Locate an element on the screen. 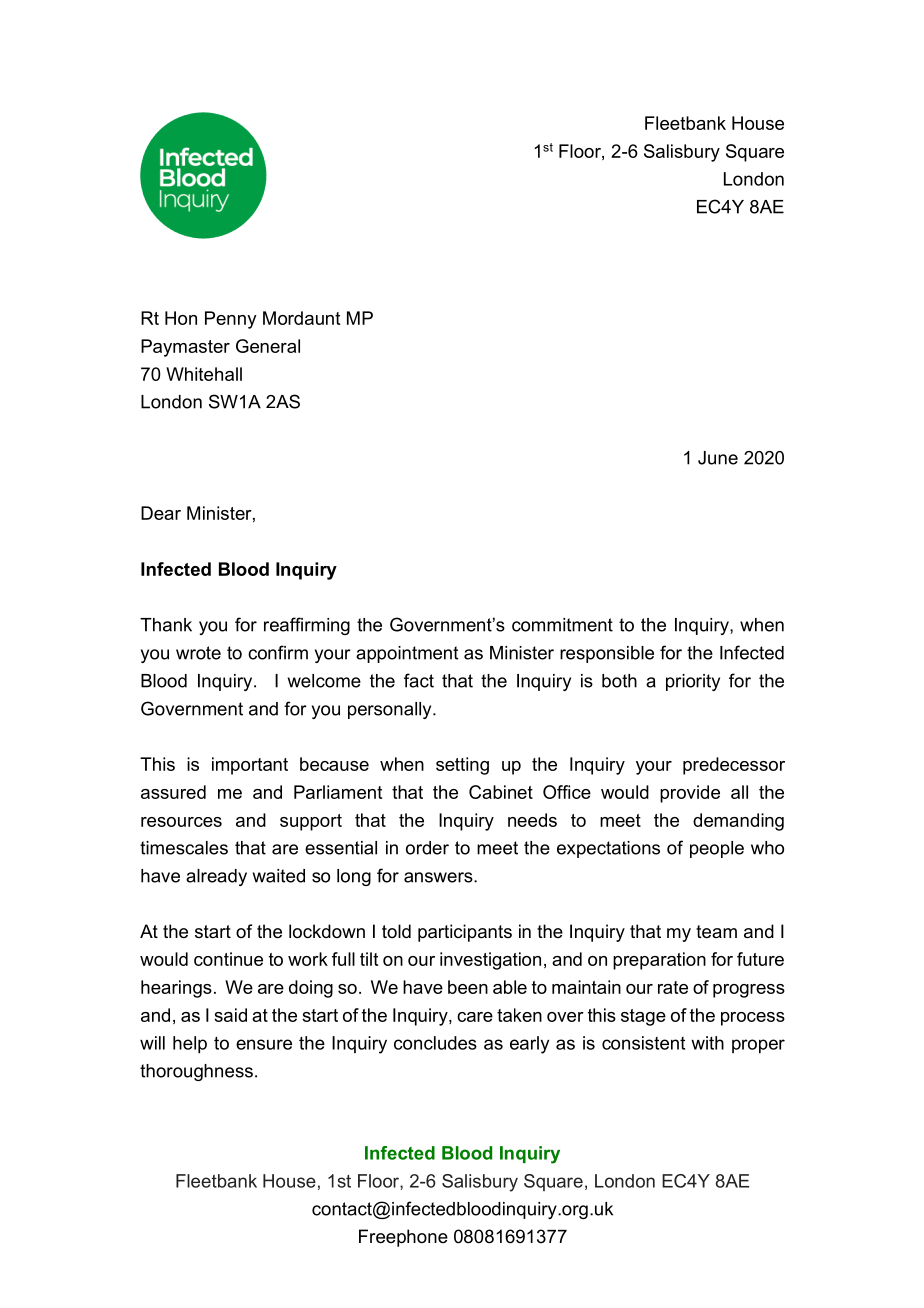 This screenshot has width=924, height=1308. General is located at coordinates (268, 346).
